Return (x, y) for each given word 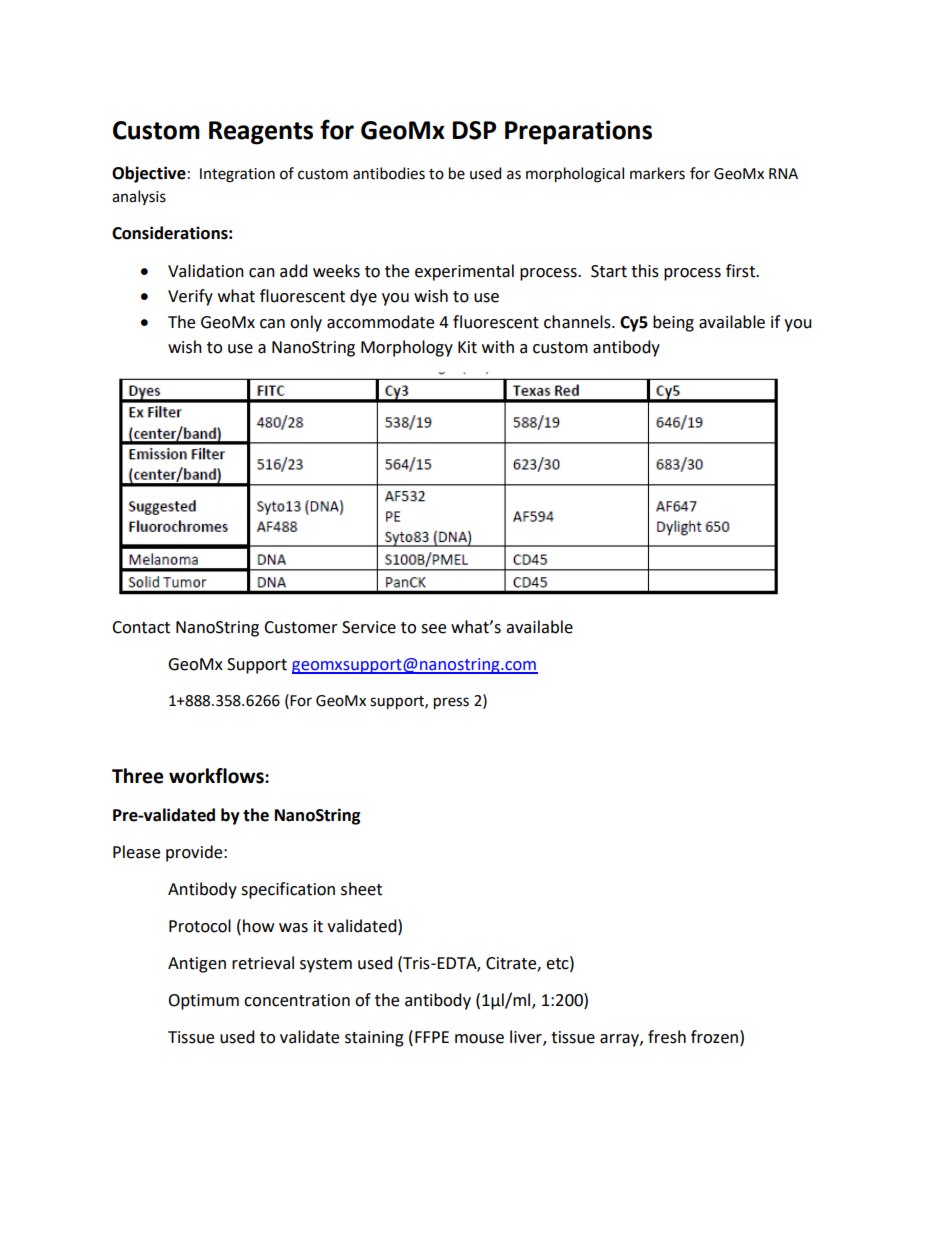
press (451, 703)
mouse (479, 1039)
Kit (467, 347)
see (433, 629)
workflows (217, 776)
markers (657, 173)
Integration (237, 175)
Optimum (203, 1002)
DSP (474, 130)
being (673, 323)
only (306, 323)
